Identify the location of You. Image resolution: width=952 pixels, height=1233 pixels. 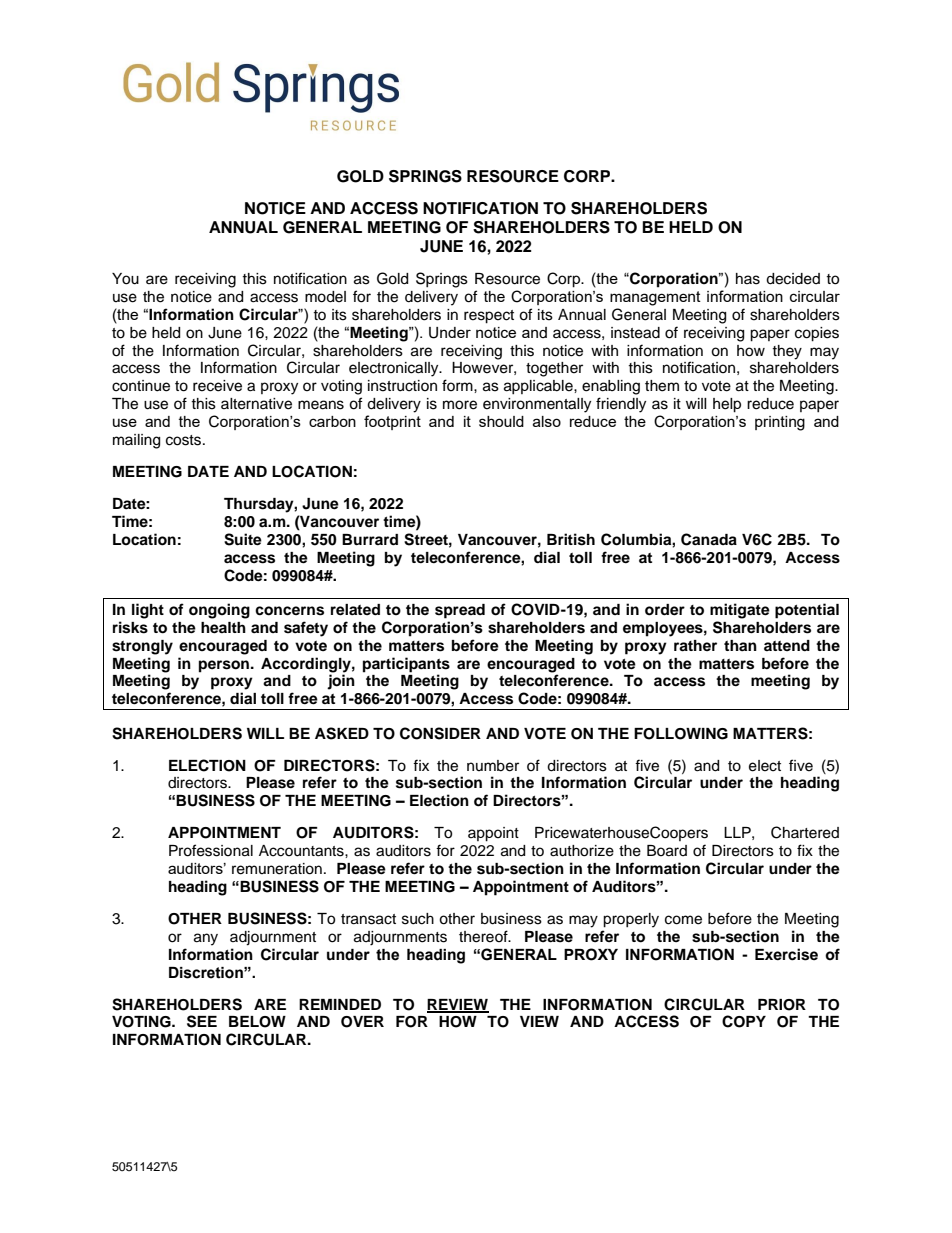
(125, 279).
